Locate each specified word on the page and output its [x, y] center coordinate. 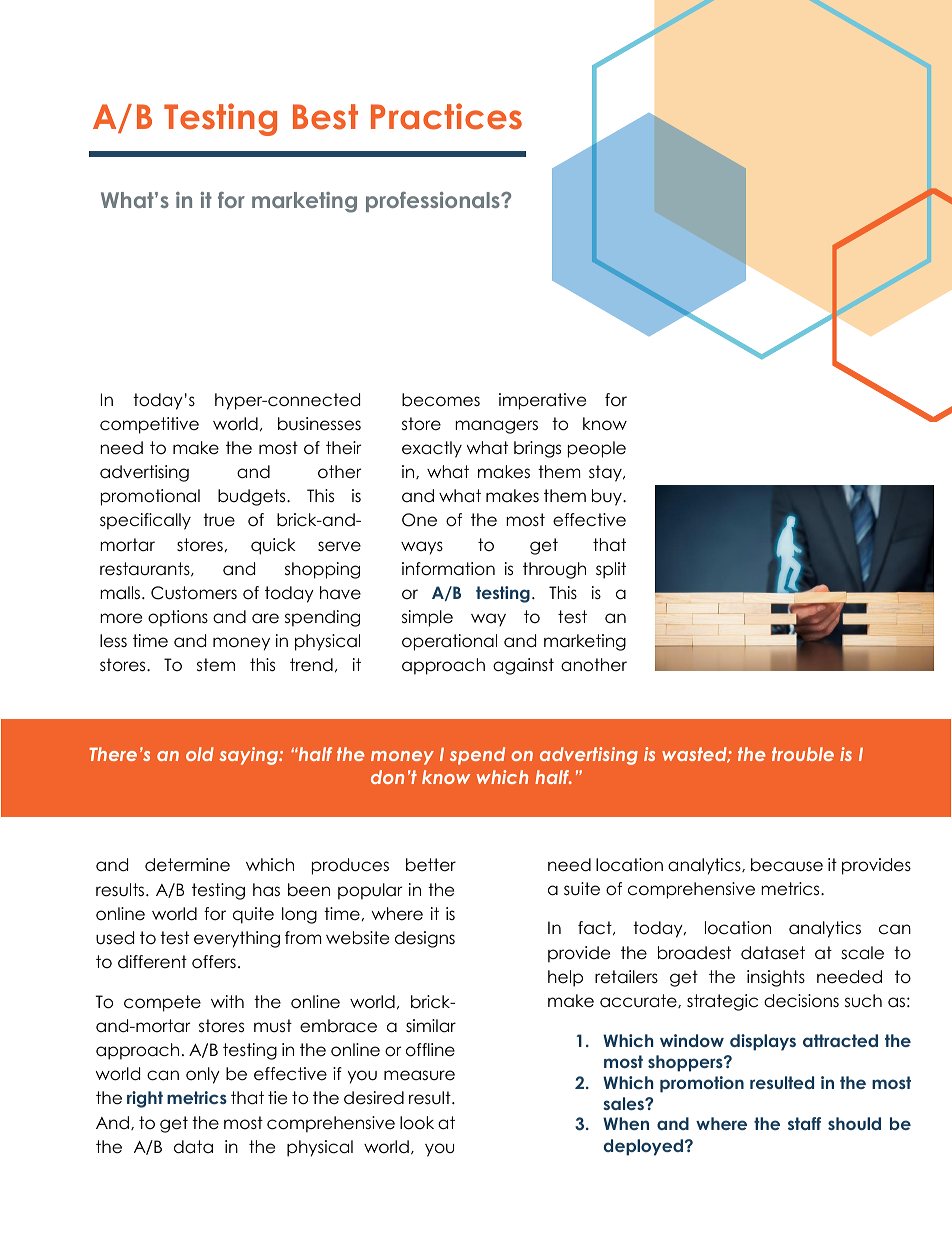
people [597, 449]
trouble [803, 754]
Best [325, 117]
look [417, 1123]
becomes [441, 400]
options [178, 618]
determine [187, 865]
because [787, 865]
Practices [446, 116]
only [203, 1075]
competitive [149, 425]
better [431, 865]
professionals [434, 202]
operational [449, 642]
